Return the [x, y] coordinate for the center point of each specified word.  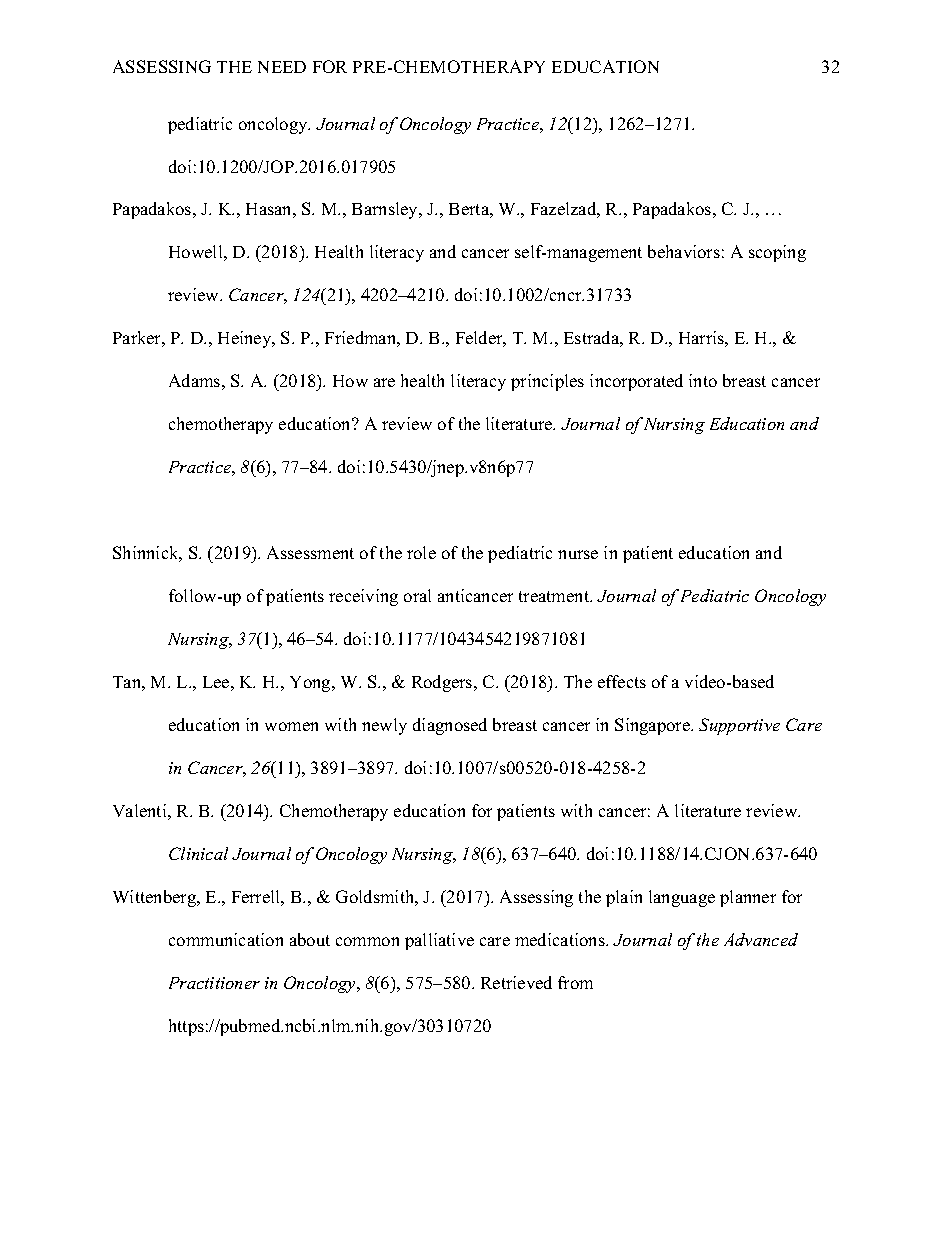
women [291, 726]
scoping [777, 253]
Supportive [739, 726]
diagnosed [450, 726]
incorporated [636, 382]
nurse [578, 554]
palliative [439, 941]
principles [547, 382]
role [421, 552]
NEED [282, 67]
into [703, 380]
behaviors [684, 251]
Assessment [310, 552]
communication [226, 939]
